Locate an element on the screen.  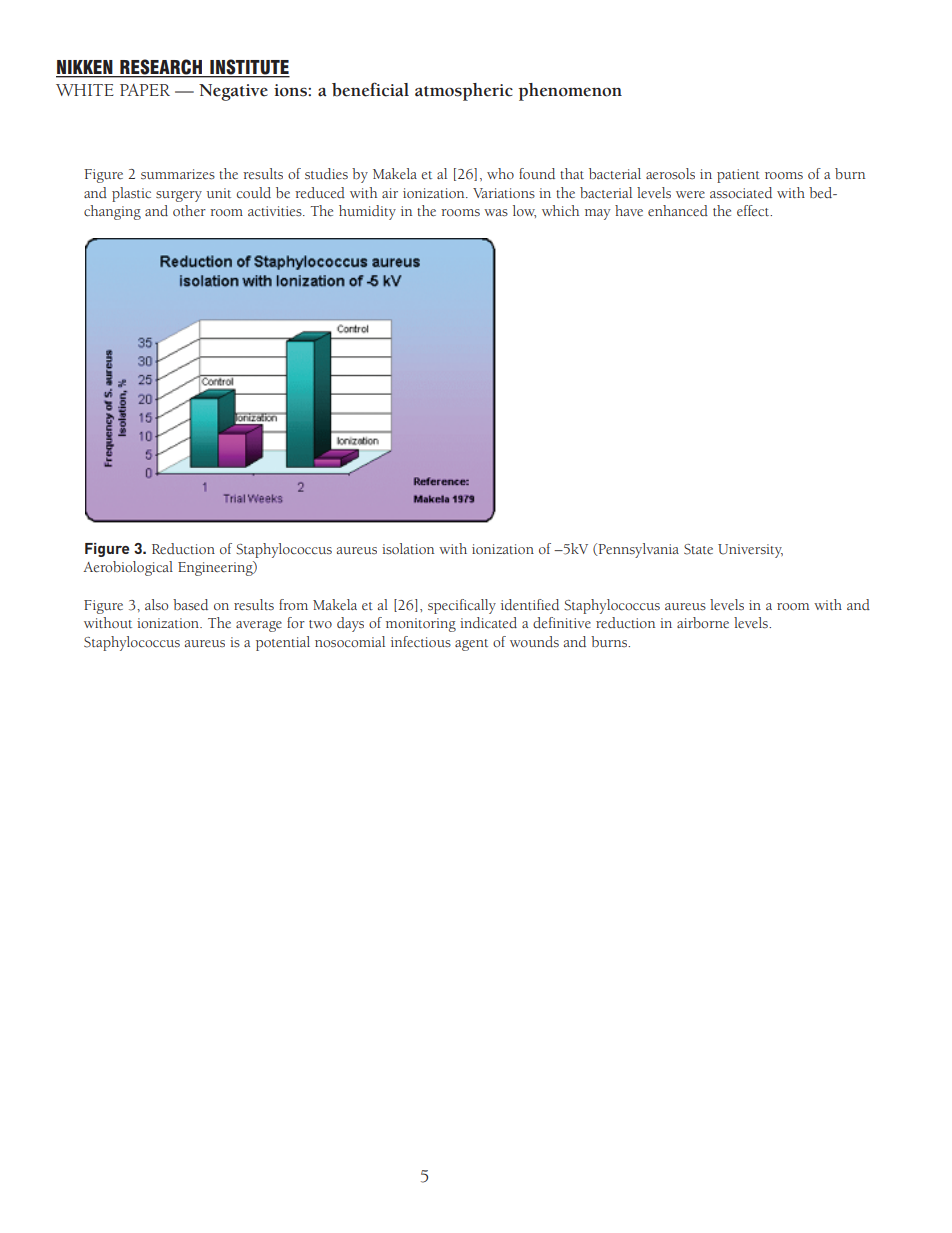
isolation is located at coordinates (408, 549).
